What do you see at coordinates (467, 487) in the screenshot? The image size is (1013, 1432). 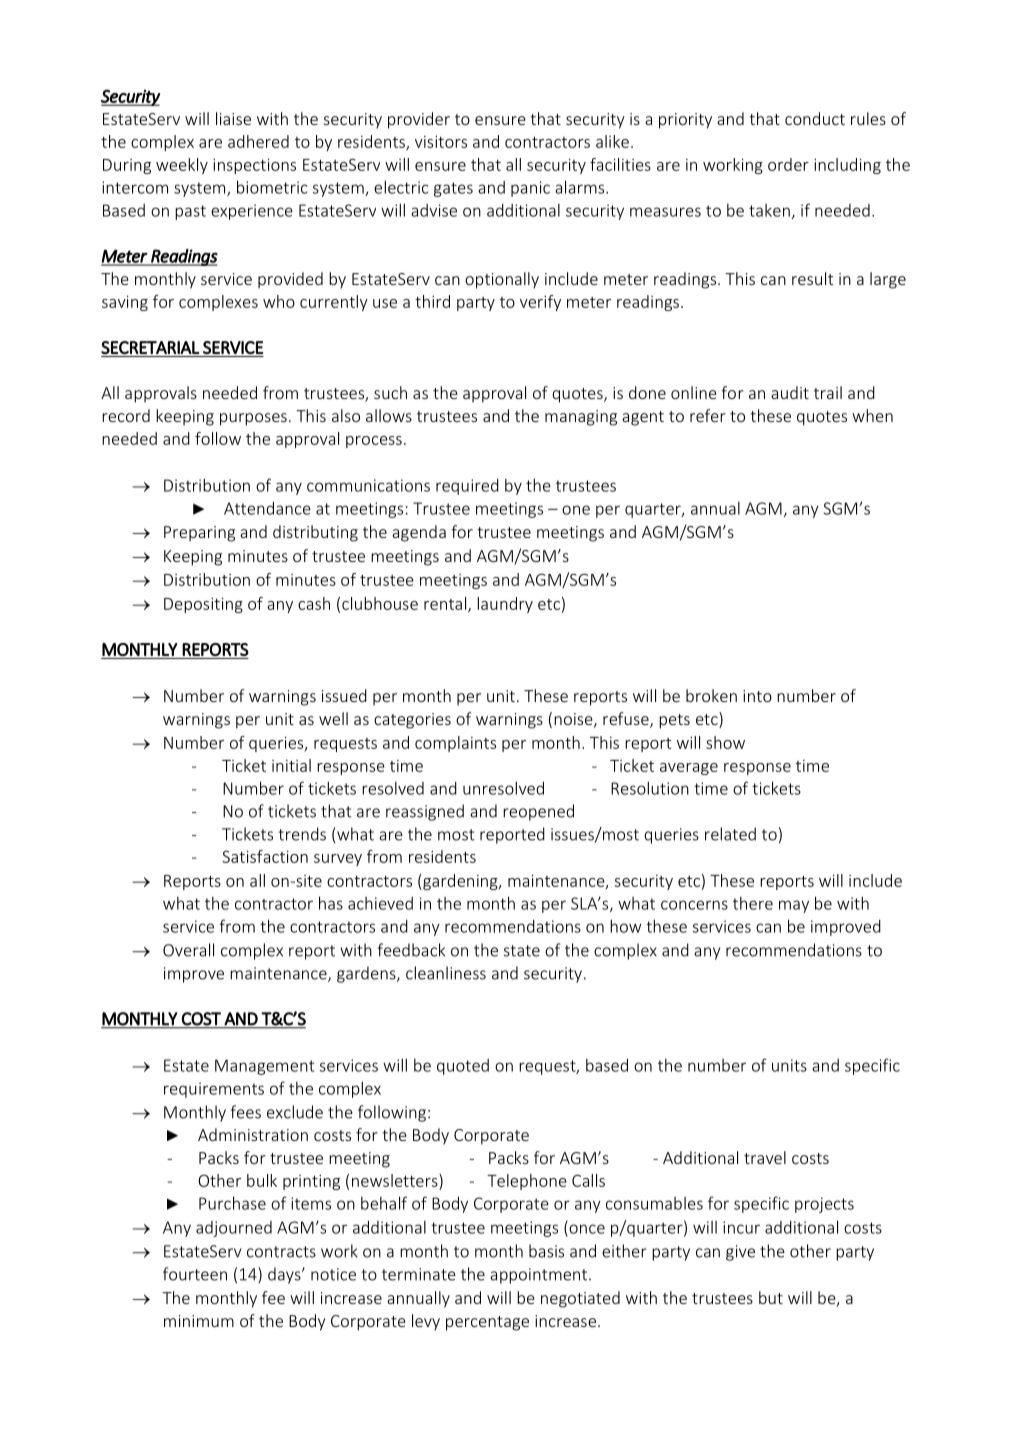 I see `required` at bounding box center [467, 487].
